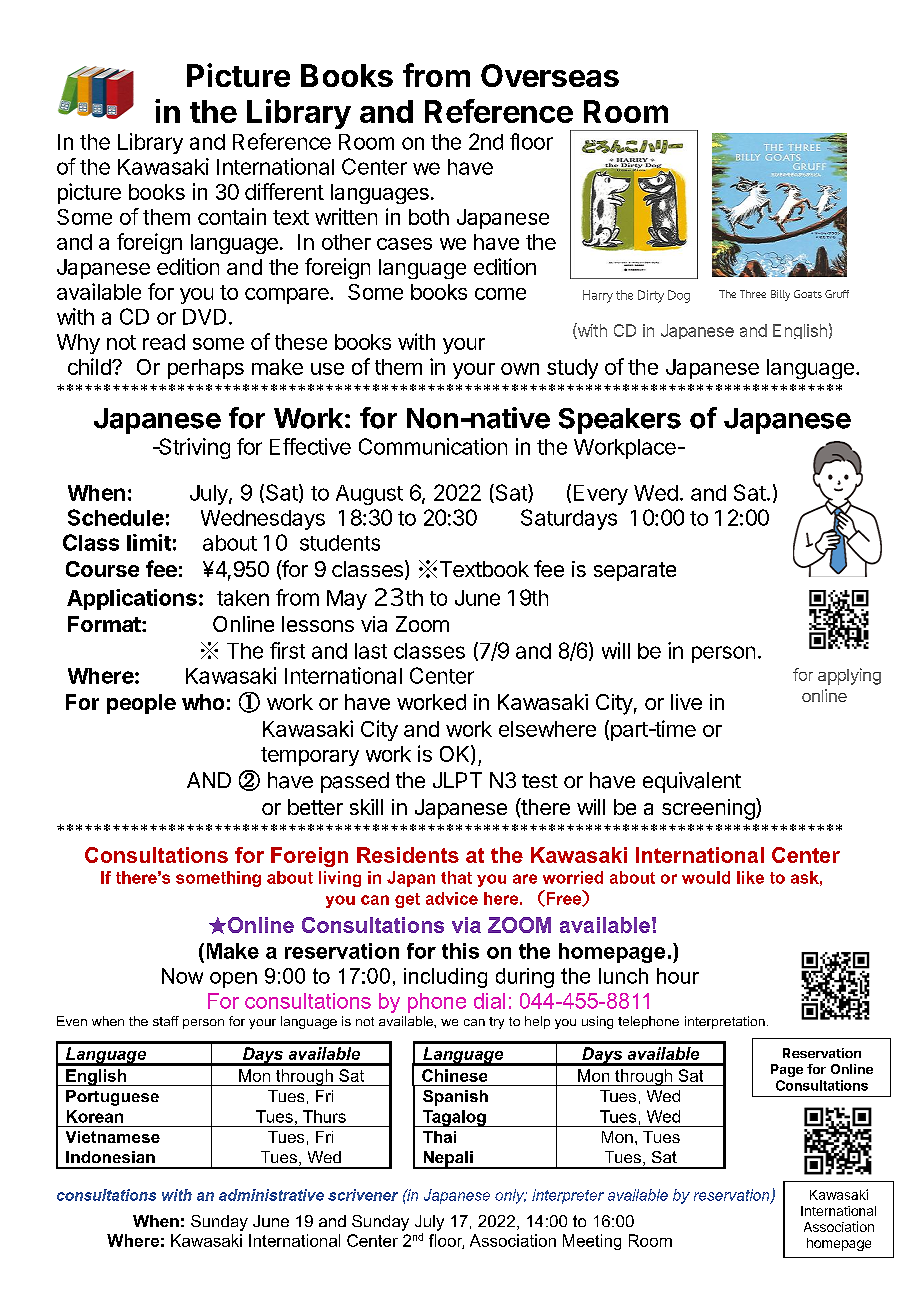 This document has height=1308, width=924. What do you see at coordinates (780, 295) in the document?
I see `Billy` at bounding box center [780, 295].
